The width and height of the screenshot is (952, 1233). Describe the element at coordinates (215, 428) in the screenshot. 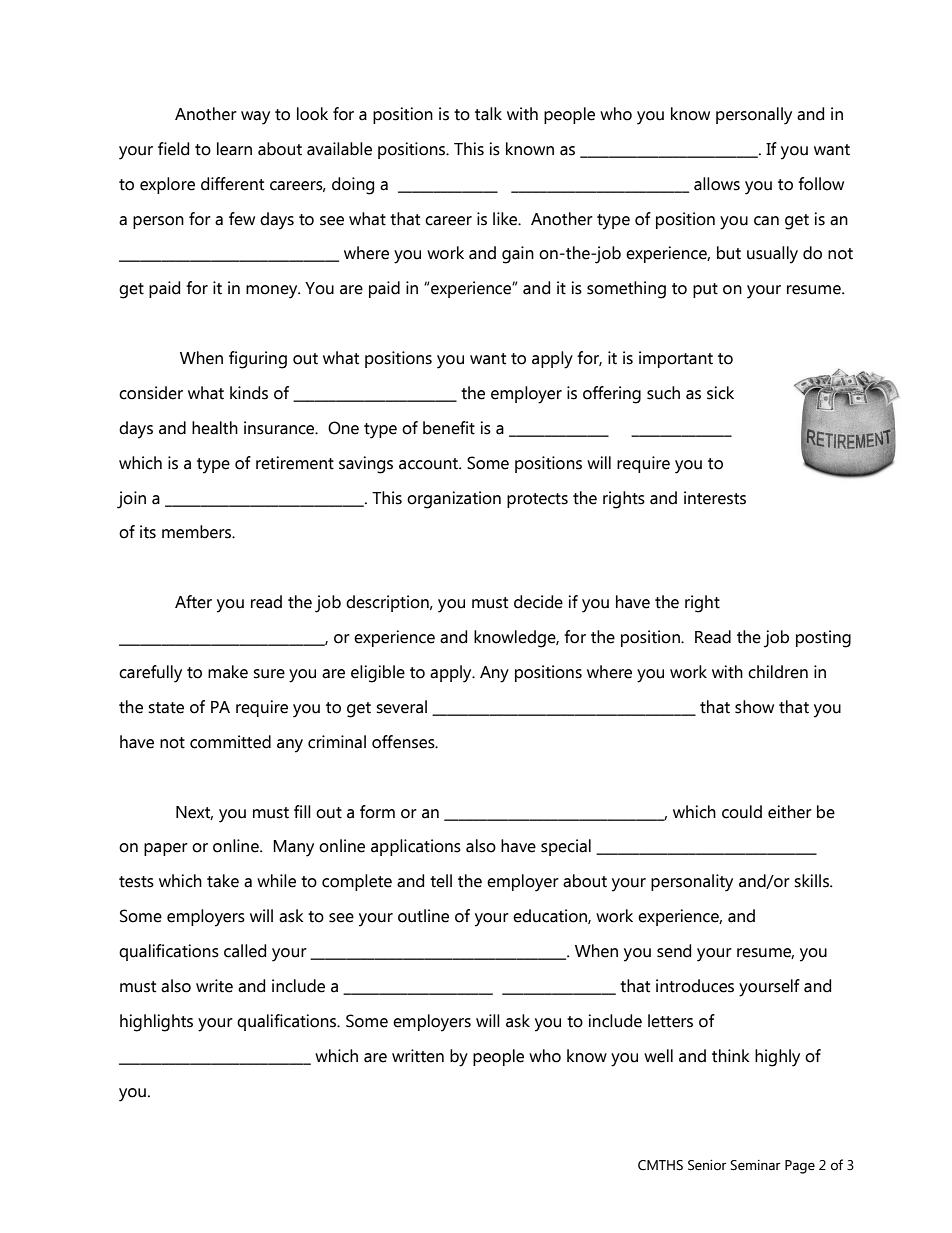

I see `health` at that location.
